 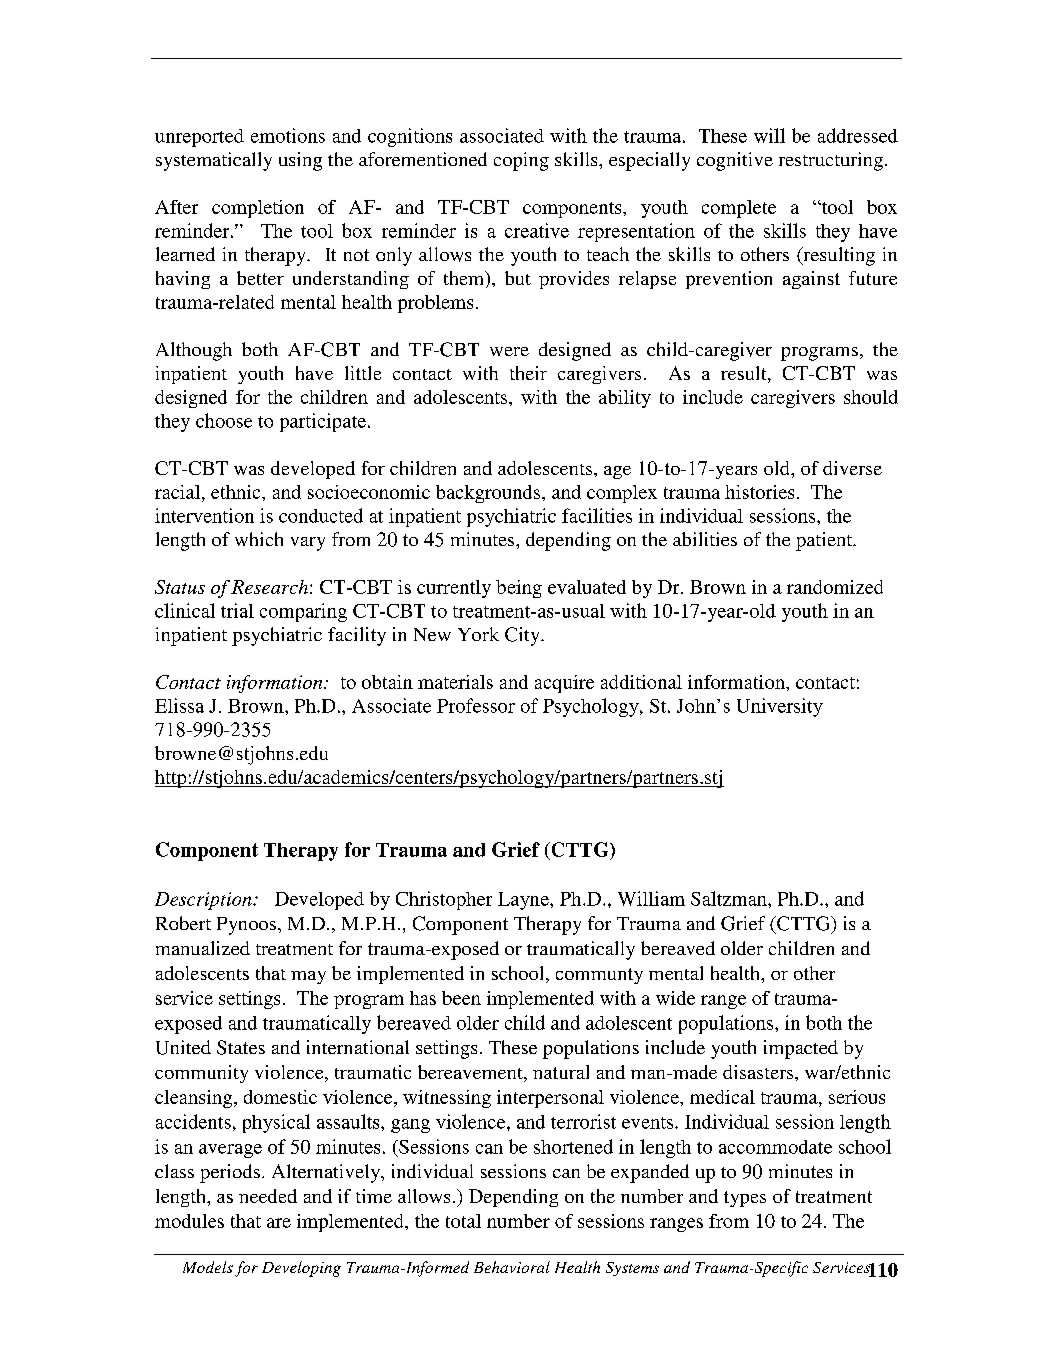 I want to click on coping, so click(x=521, y=161).
